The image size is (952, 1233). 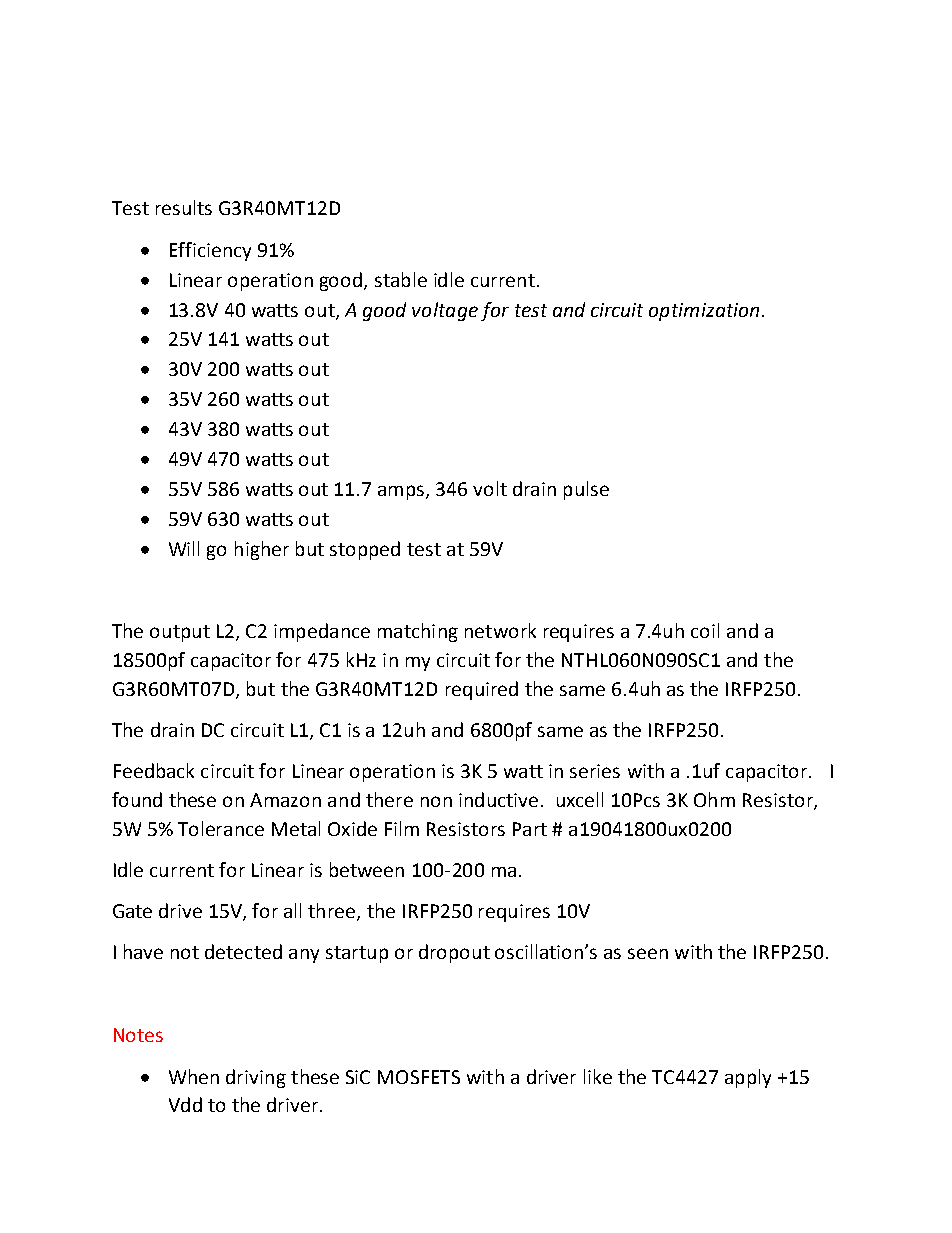 What do you see at coordinates (180, 633) in the screenshot?
I see `output` at bounding box center [180, 633].
